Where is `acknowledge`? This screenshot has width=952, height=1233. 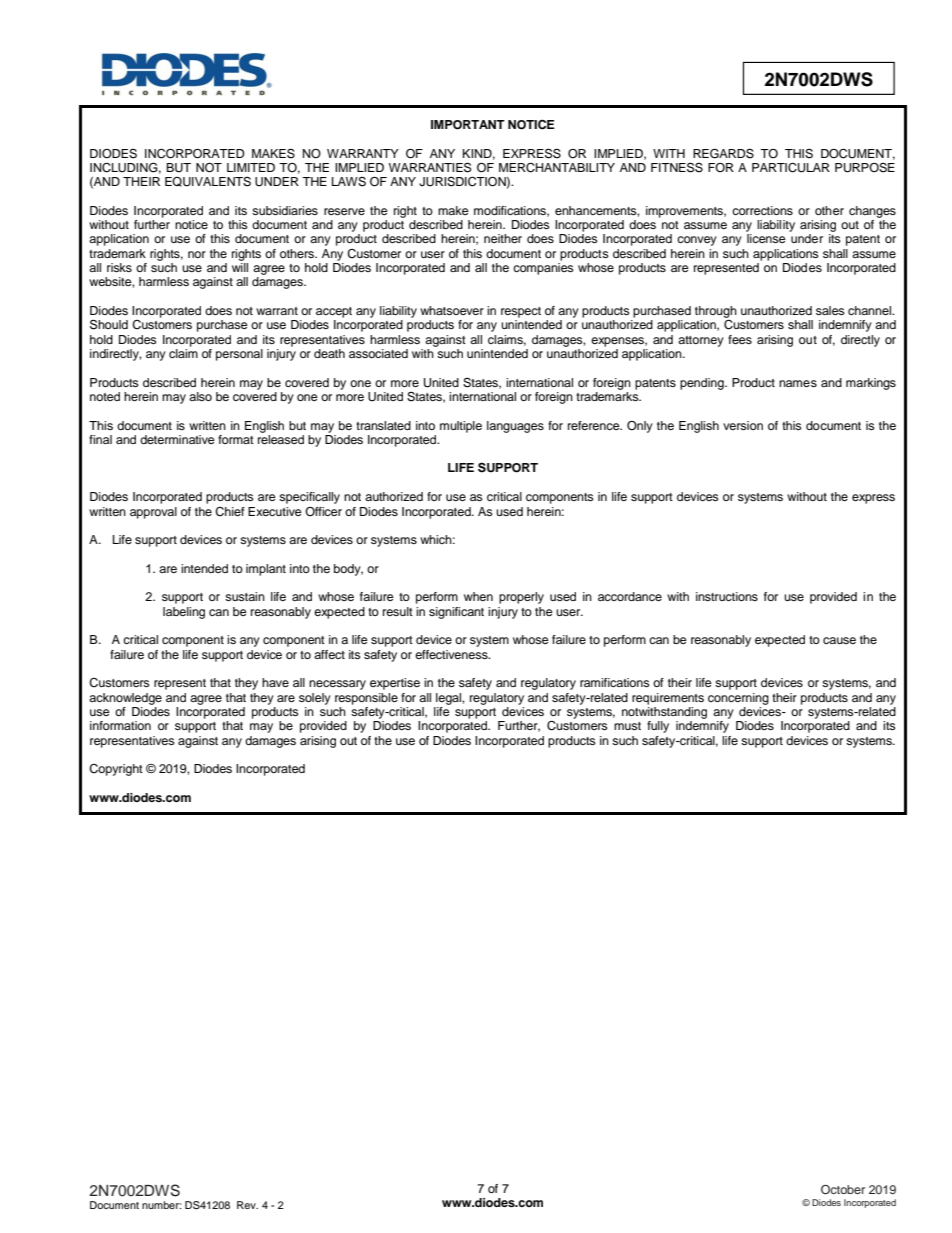 acknowledge is located at coordinates (125, 699).
